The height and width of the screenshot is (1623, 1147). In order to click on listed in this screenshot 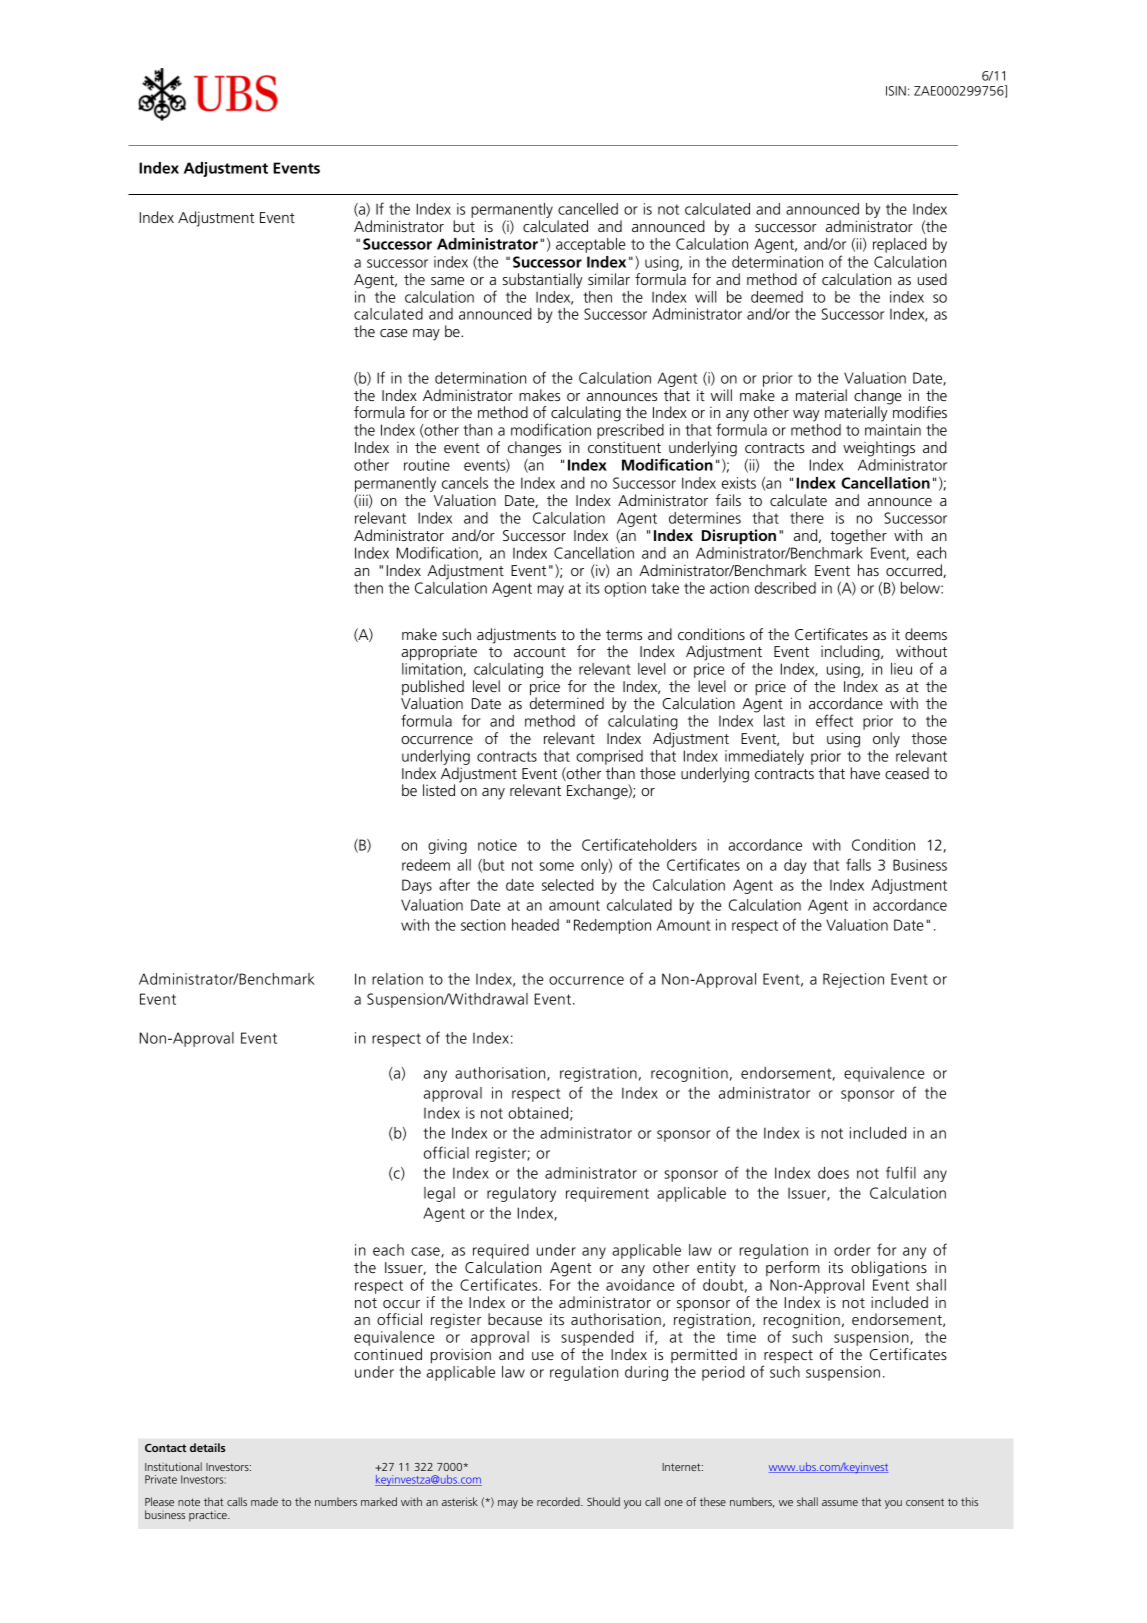, I will do `click(439, 790)`.
